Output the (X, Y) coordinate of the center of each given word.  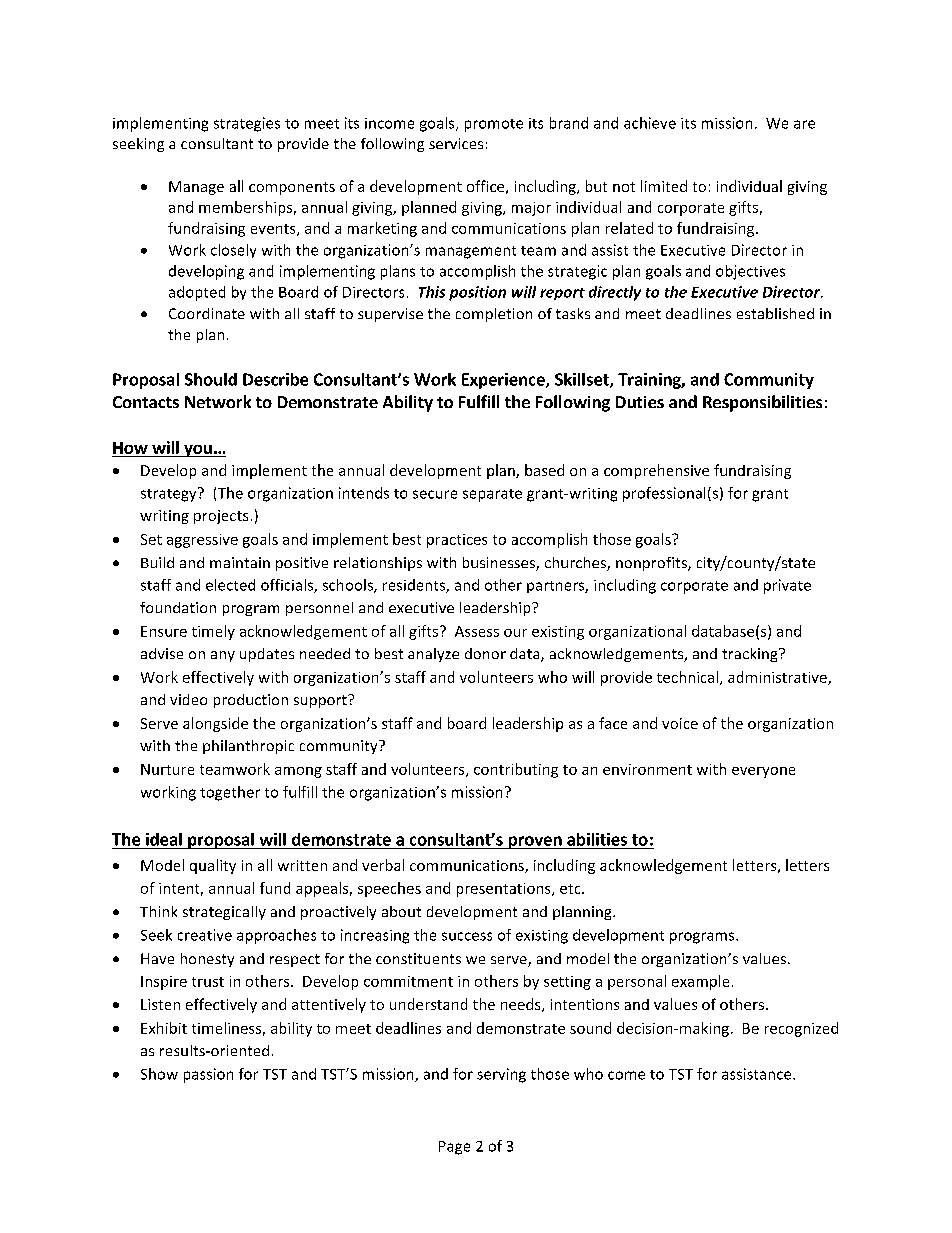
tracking (751, 655)
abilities (597, 839)
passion (208, 1075)
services (456, 143)
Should (211, 379)
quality (213, 866)
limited (664, 186)
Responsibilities (762, 403)
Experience (504, 381)
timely (213, 632)
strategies (247, 124)
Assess (477, 631)
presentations (505, 890)
